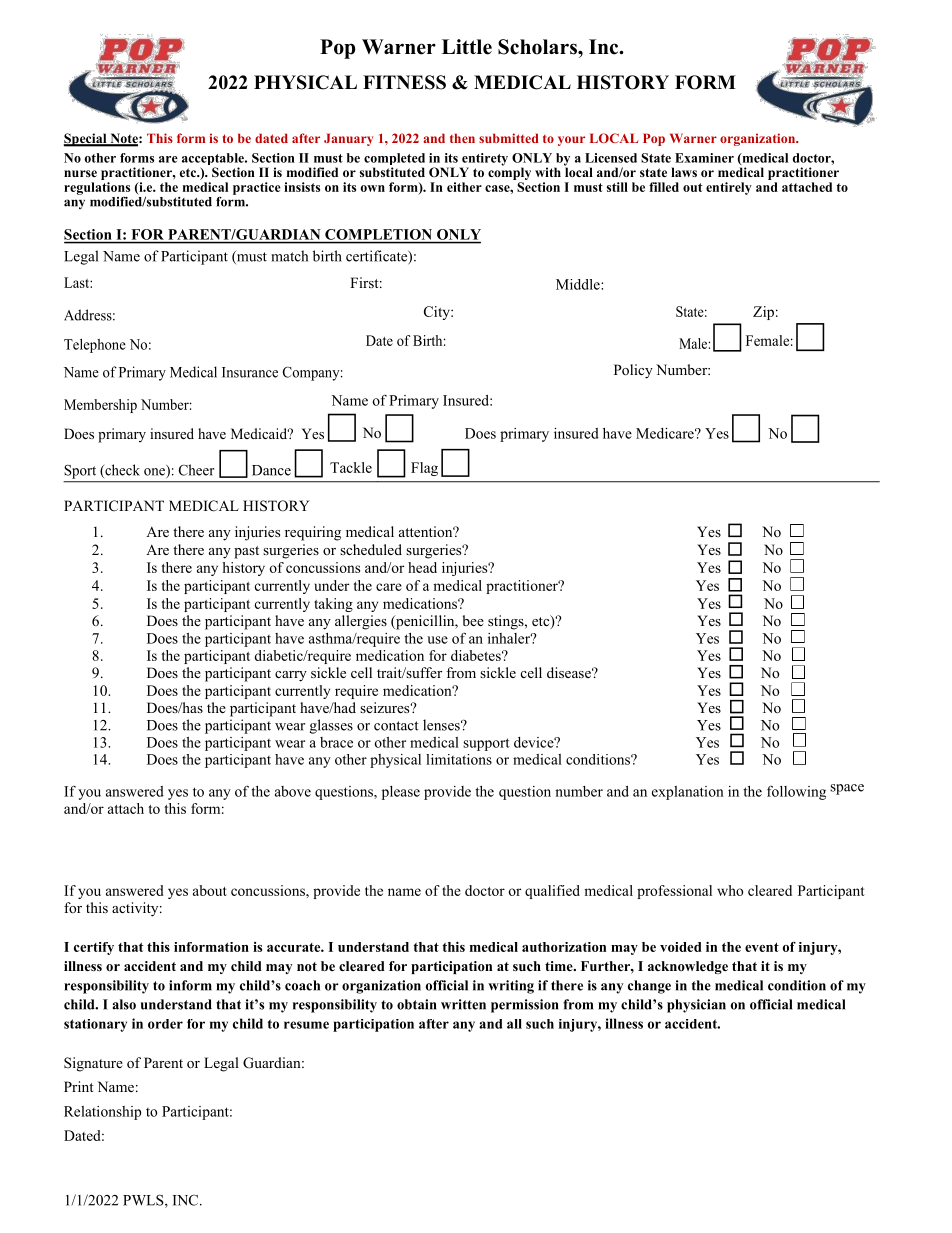 The image size is (952, 1233). What do you see at coordinates (704, 158) in the page?
I see `Examiner` at bounding box center [704, 158].
